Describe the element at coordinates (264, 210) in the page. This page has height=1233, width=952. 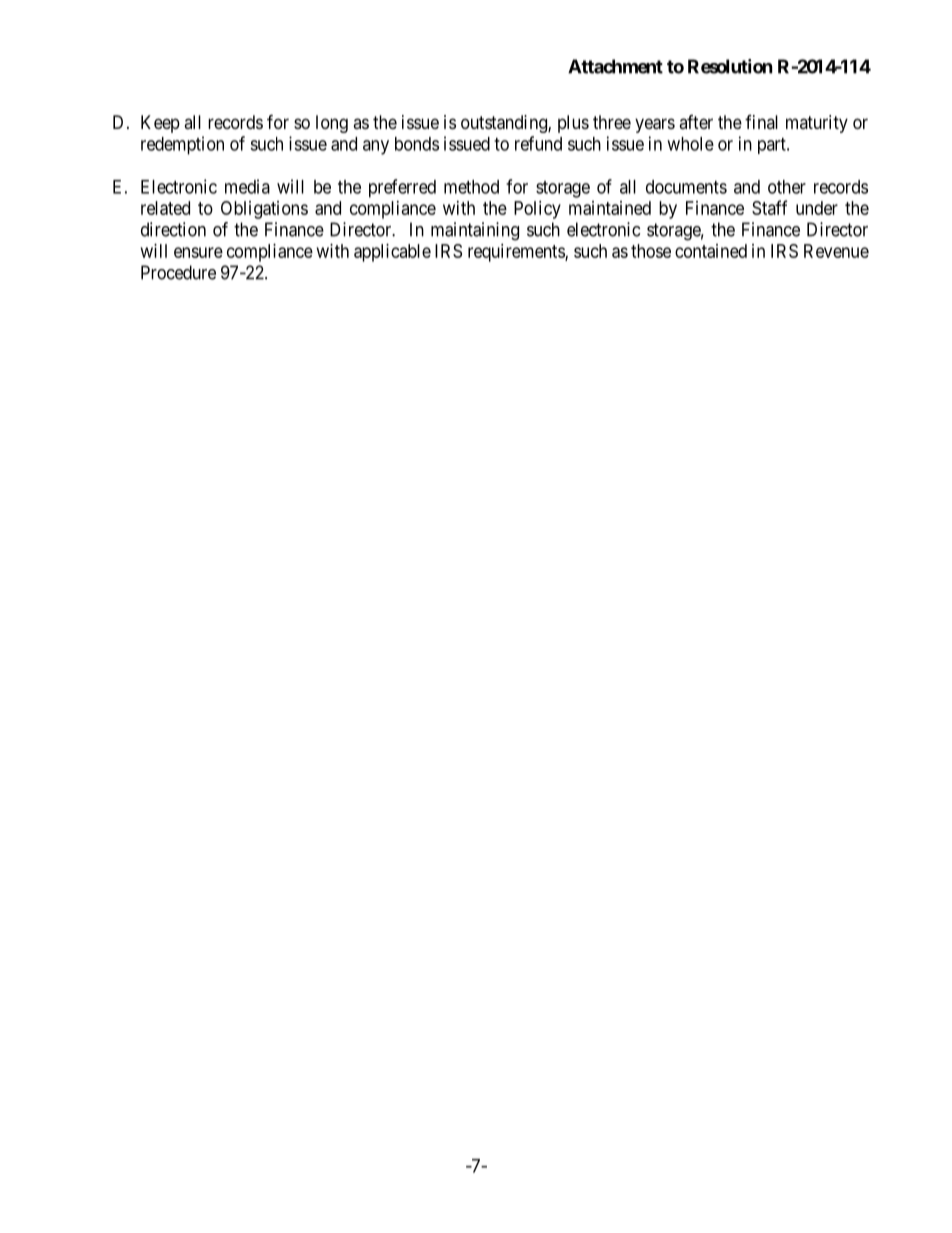
I see `Obligations` at that location.
